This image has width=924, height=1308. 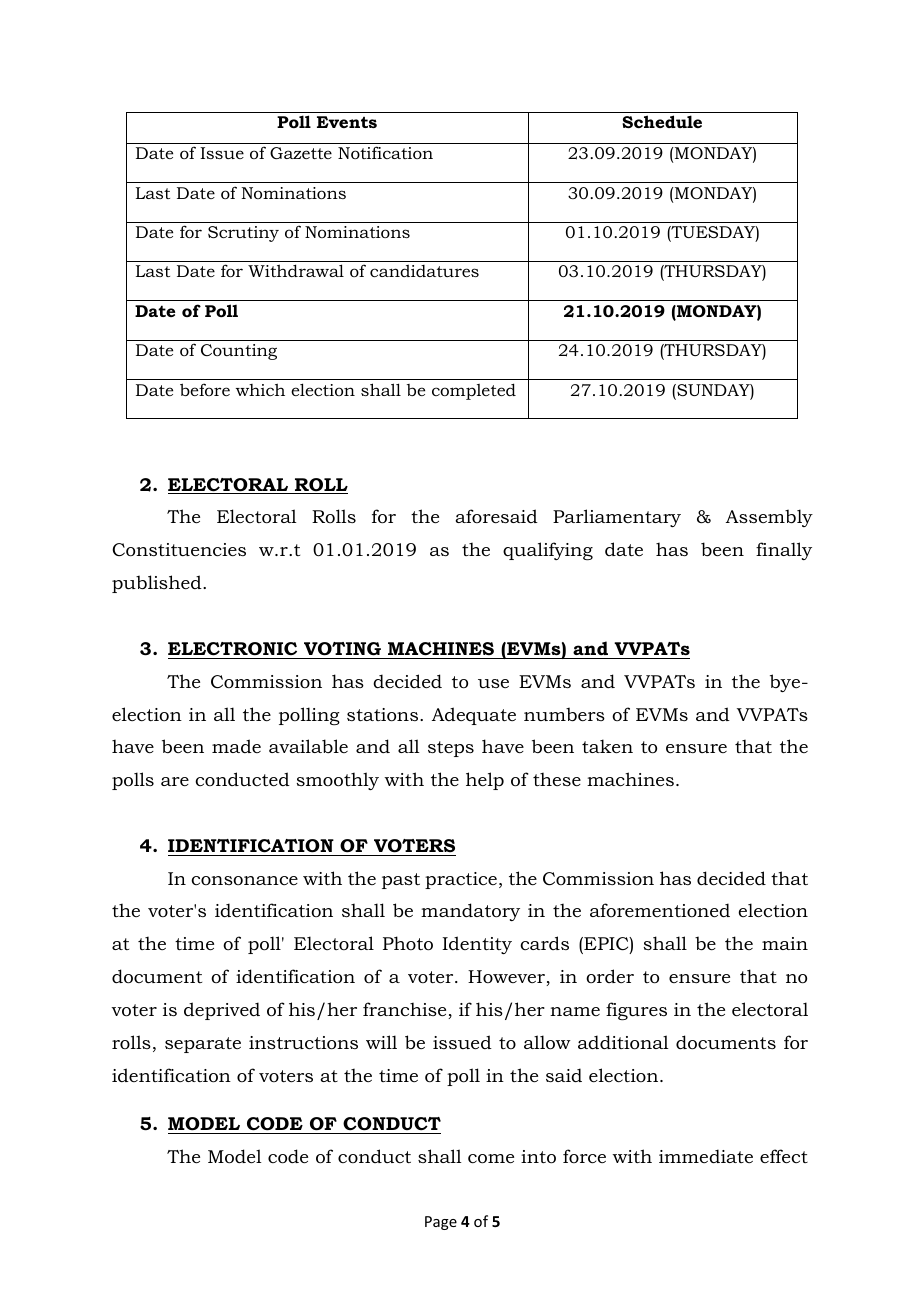 I want to click on Gazette, so click(x=301, y=153).
